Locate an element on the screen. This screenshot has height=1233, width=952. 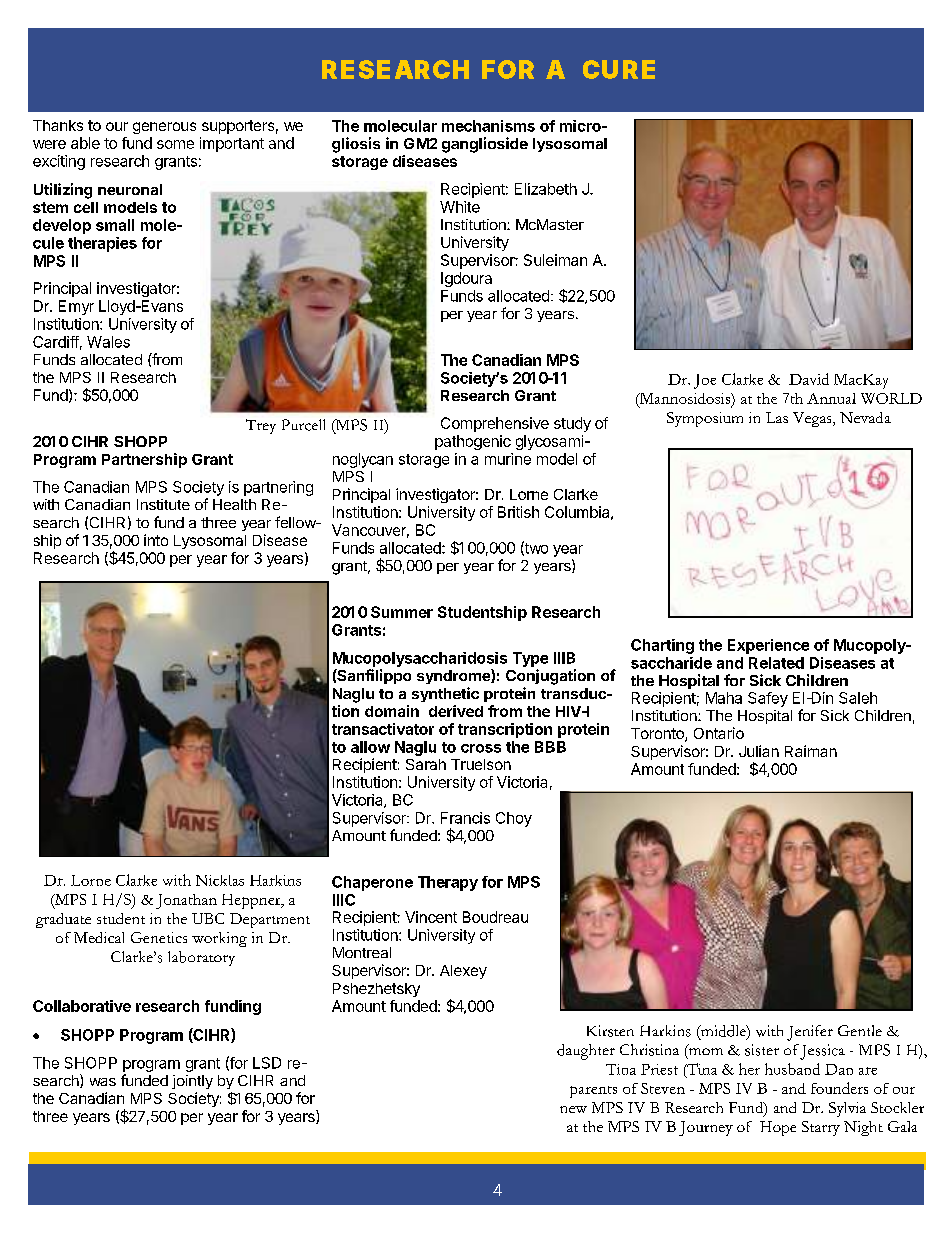
jointly is located at coordinates (192, 1082).
